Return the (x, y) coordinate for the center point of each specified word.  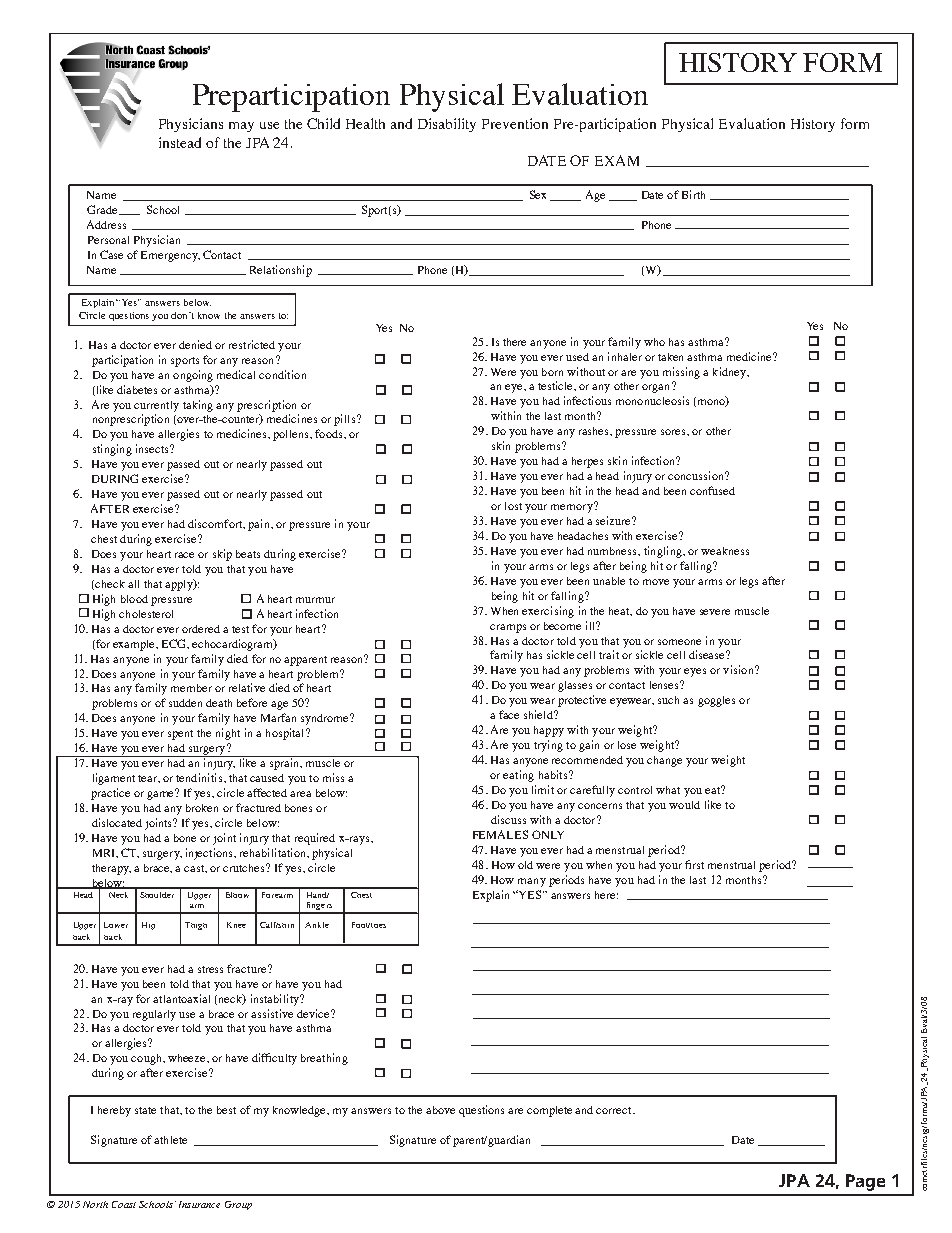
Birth (693, 194)
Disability (447, 125)
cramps (508, 628)
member (191, 688)
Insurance (199, 1204)
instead (180, 142)
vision (739, 669)
